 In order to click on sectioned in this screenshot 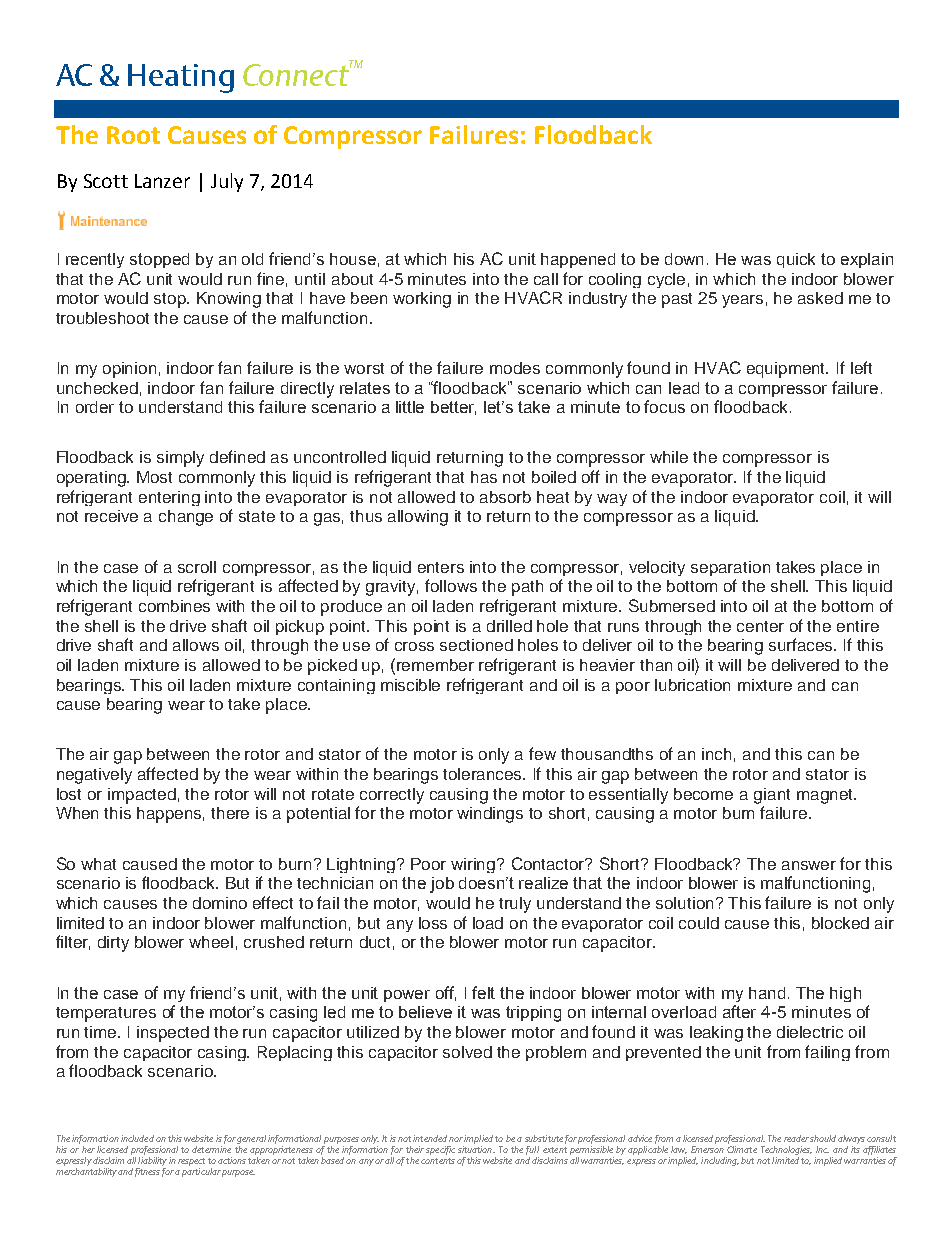, I will do `click(476, 645)`.
